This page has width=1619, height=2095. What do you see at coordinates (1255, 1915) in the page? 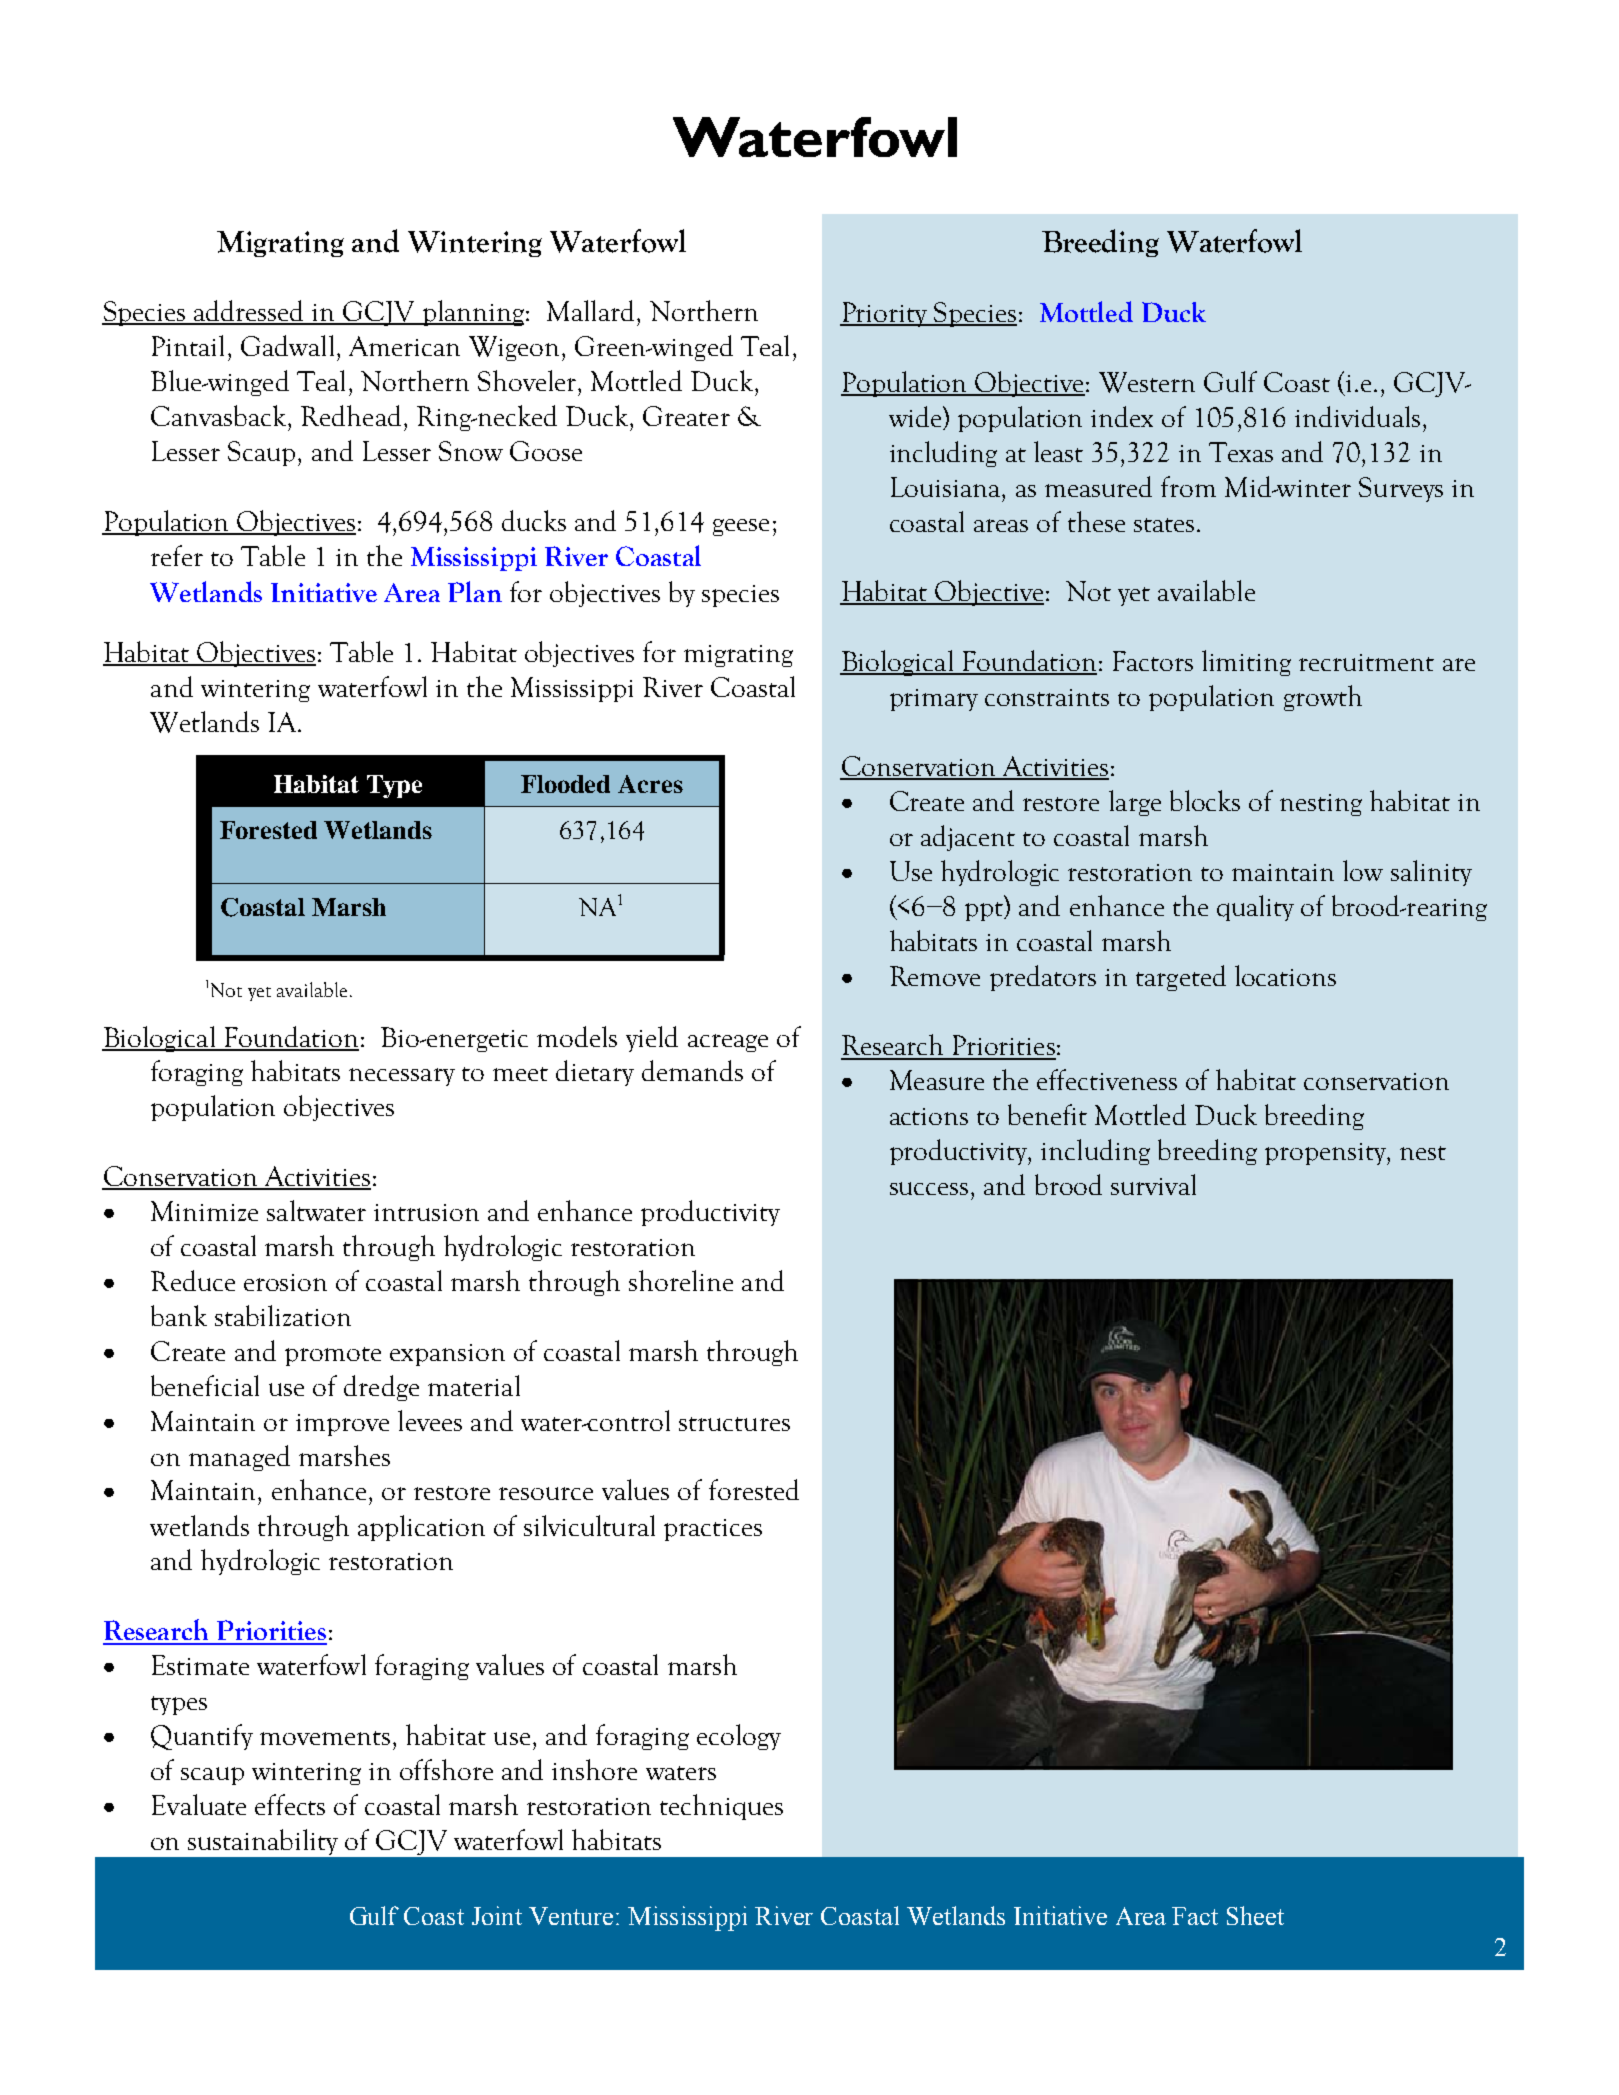
I see `Sheet` at bounding box center [1255, 1915].
